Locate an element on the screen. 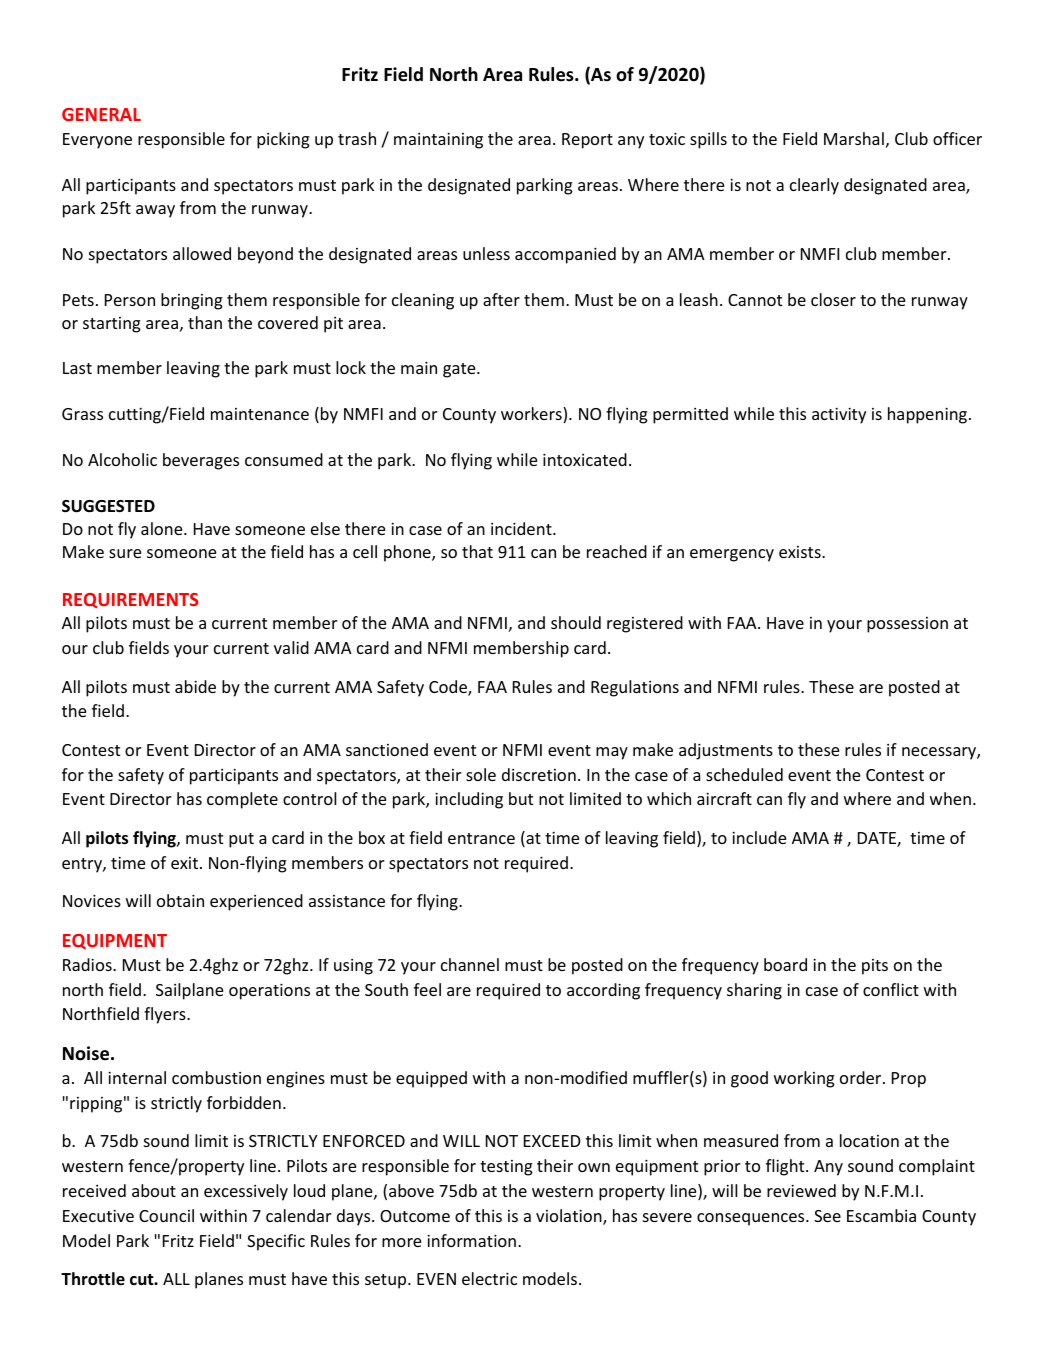 The width and height of the screenshot is (1047, 1355). exit is located at coordinates (186, 863).
